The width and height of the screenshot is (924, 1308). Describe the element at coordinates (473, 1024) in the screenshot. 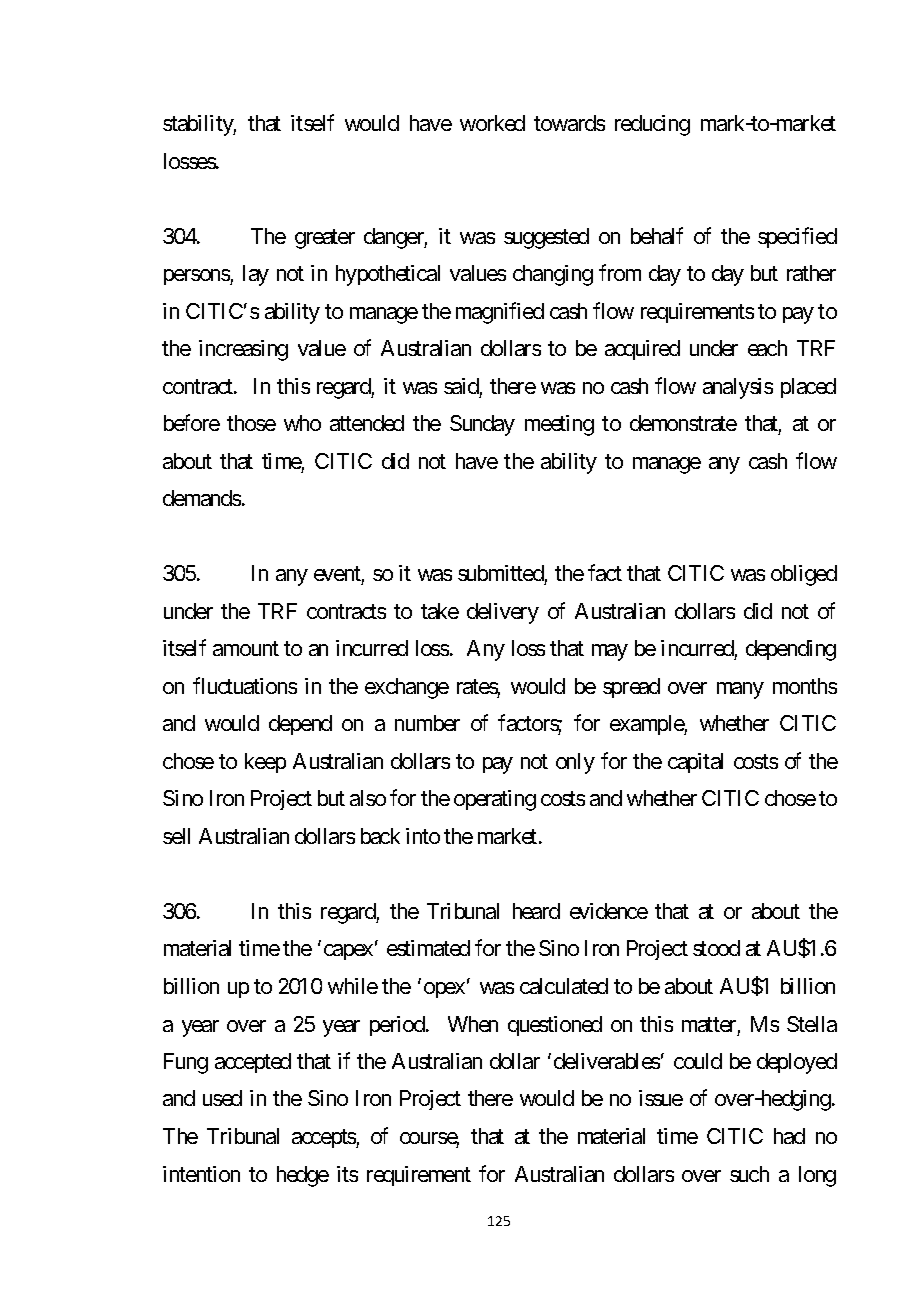

I see `When` at that location.
